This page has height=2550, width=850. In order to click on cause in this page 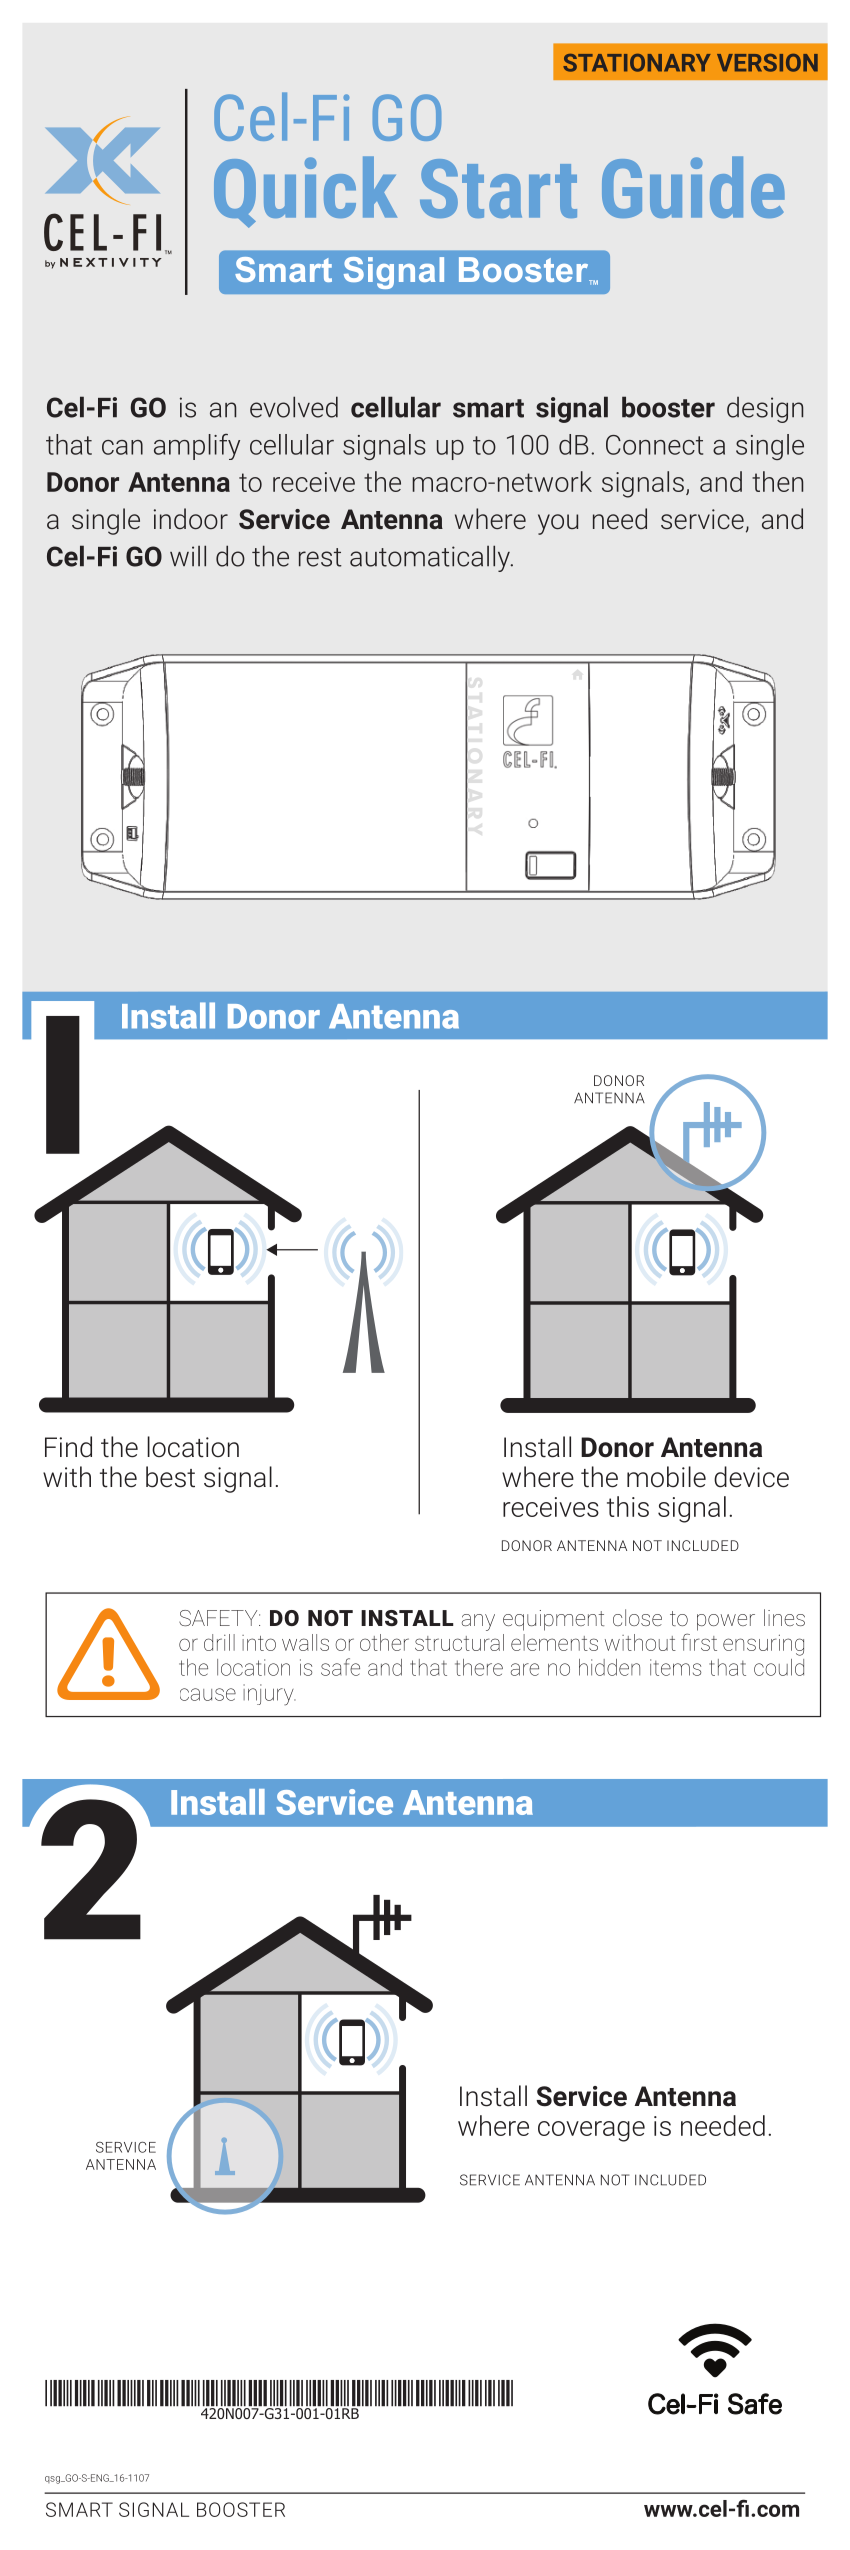, I will do `click(208, 1694)`.
